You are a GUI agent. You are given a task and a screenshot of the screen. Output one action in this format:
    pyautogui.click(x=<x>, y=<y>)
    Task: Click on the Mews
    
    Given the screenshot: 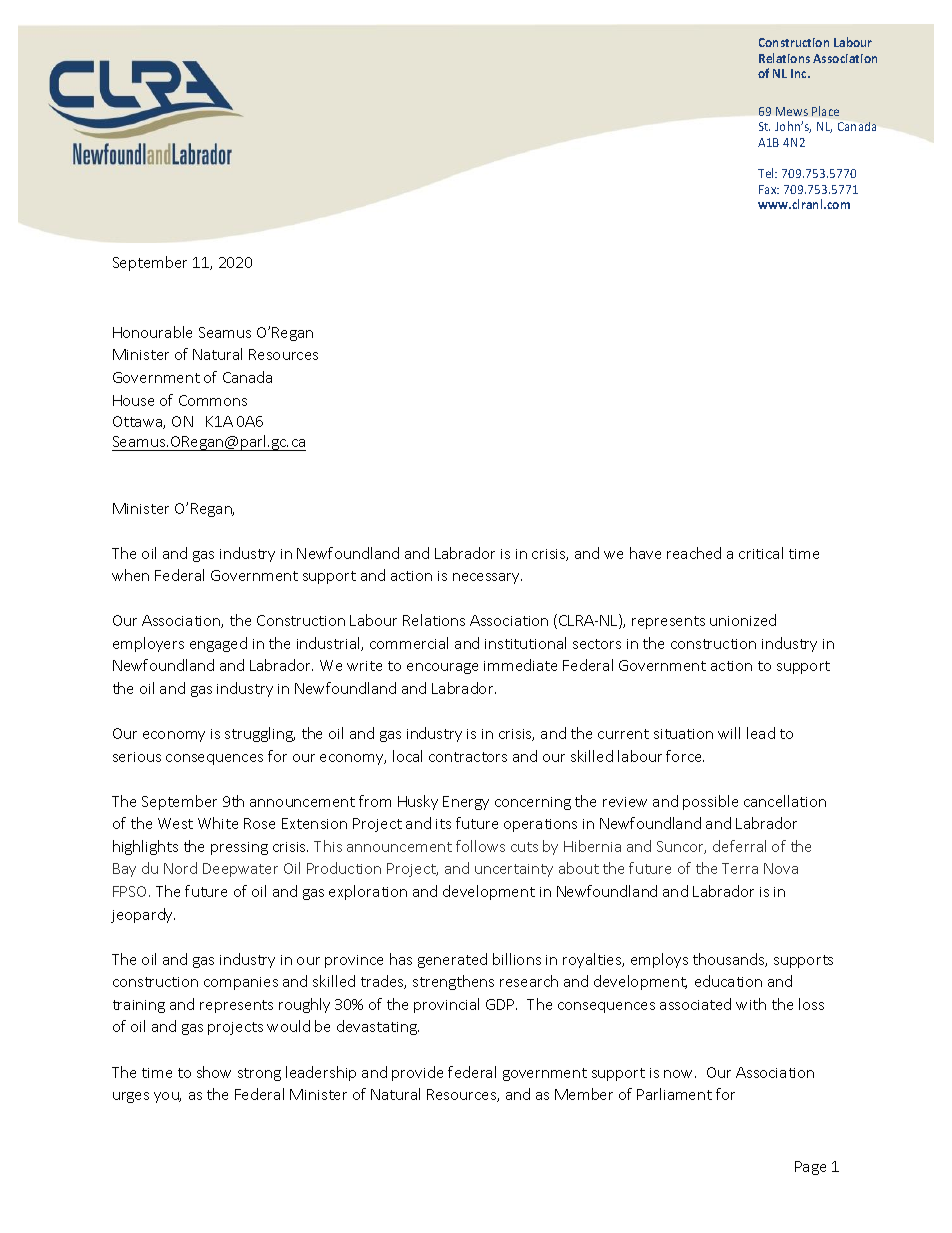 What is the action you would take?
    pyautogui.click(x=792, y=111)
